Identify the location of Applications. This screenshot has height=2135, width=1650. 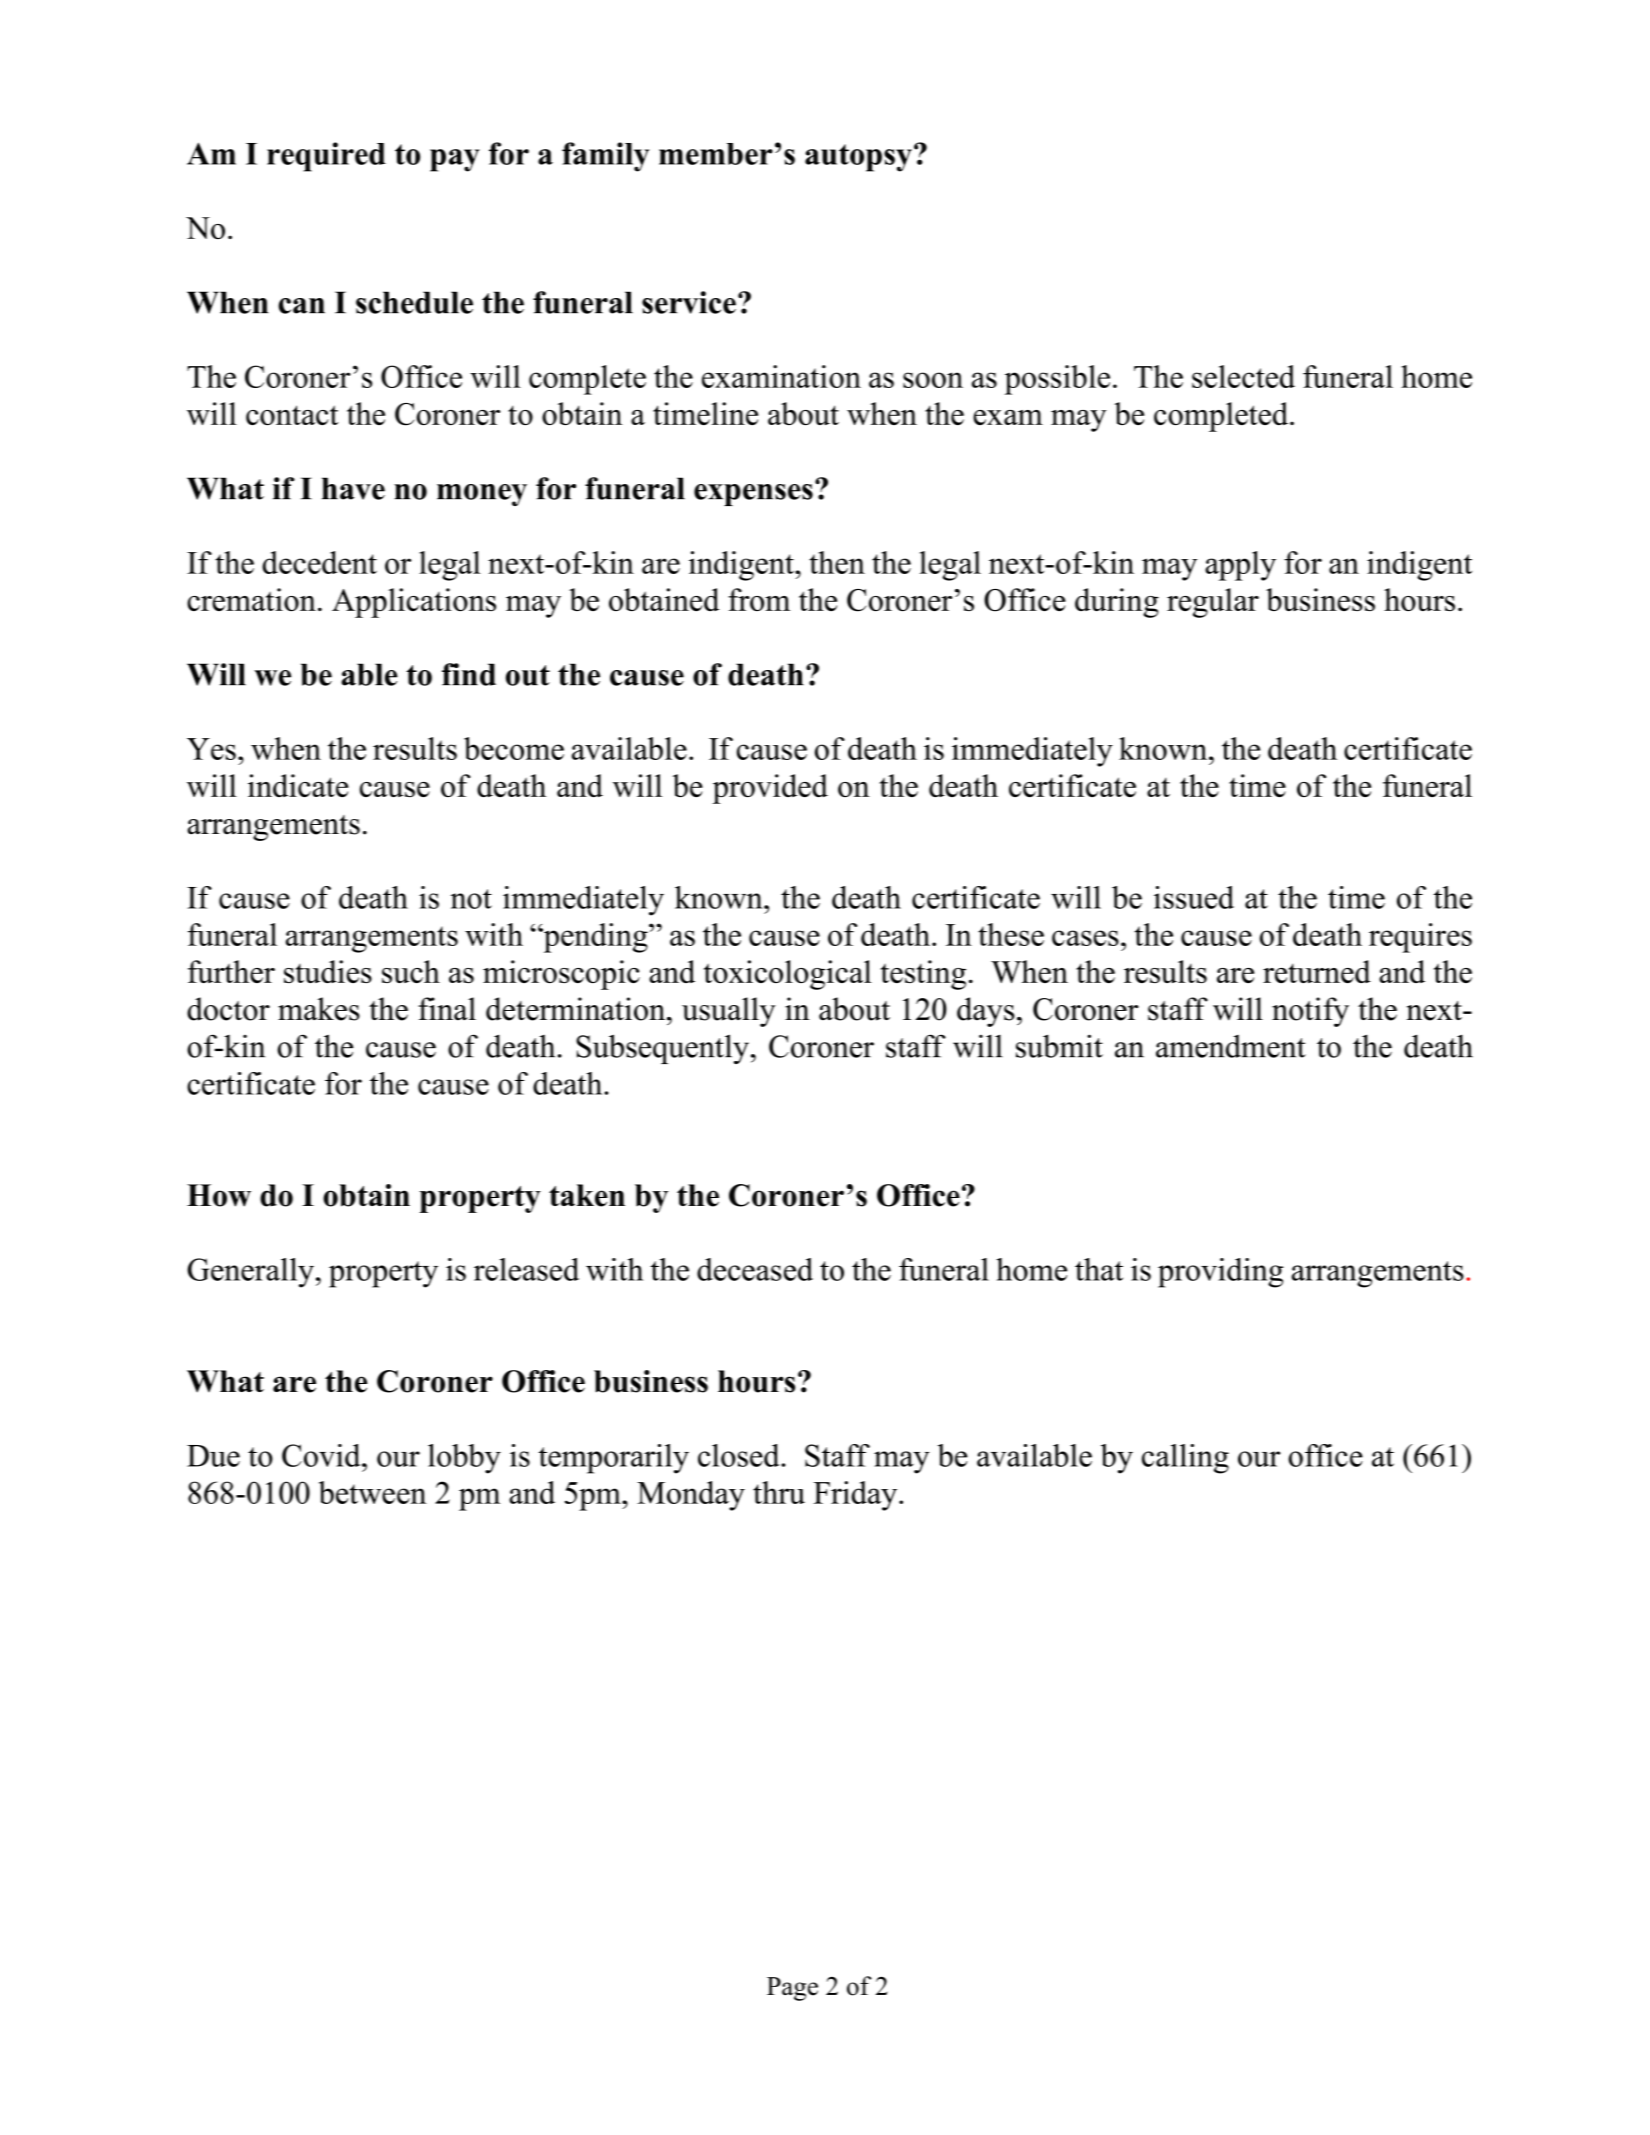
(414, 603).
